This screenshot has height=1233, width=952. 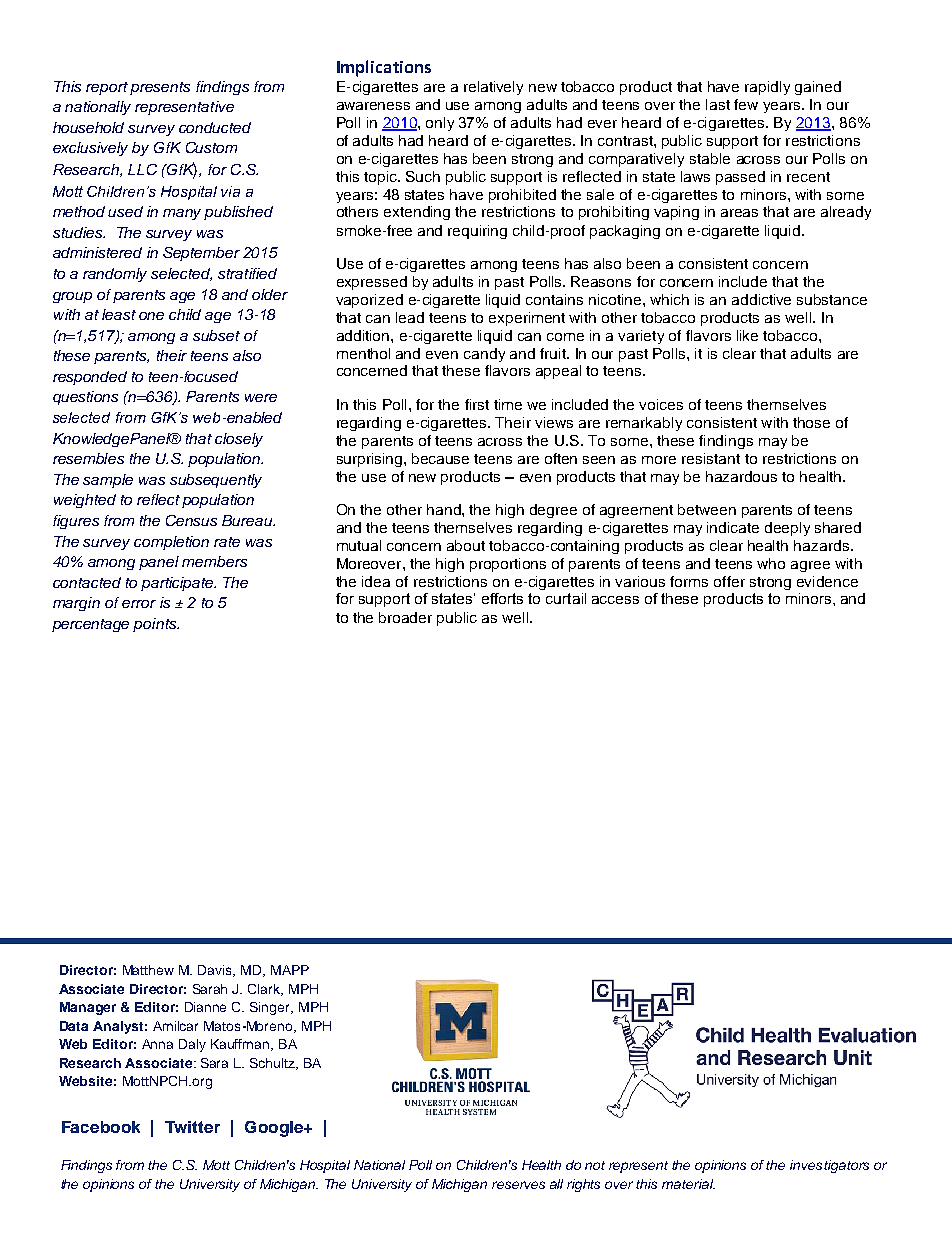 I want to click on reserves, so click(x=518, y=1185).
